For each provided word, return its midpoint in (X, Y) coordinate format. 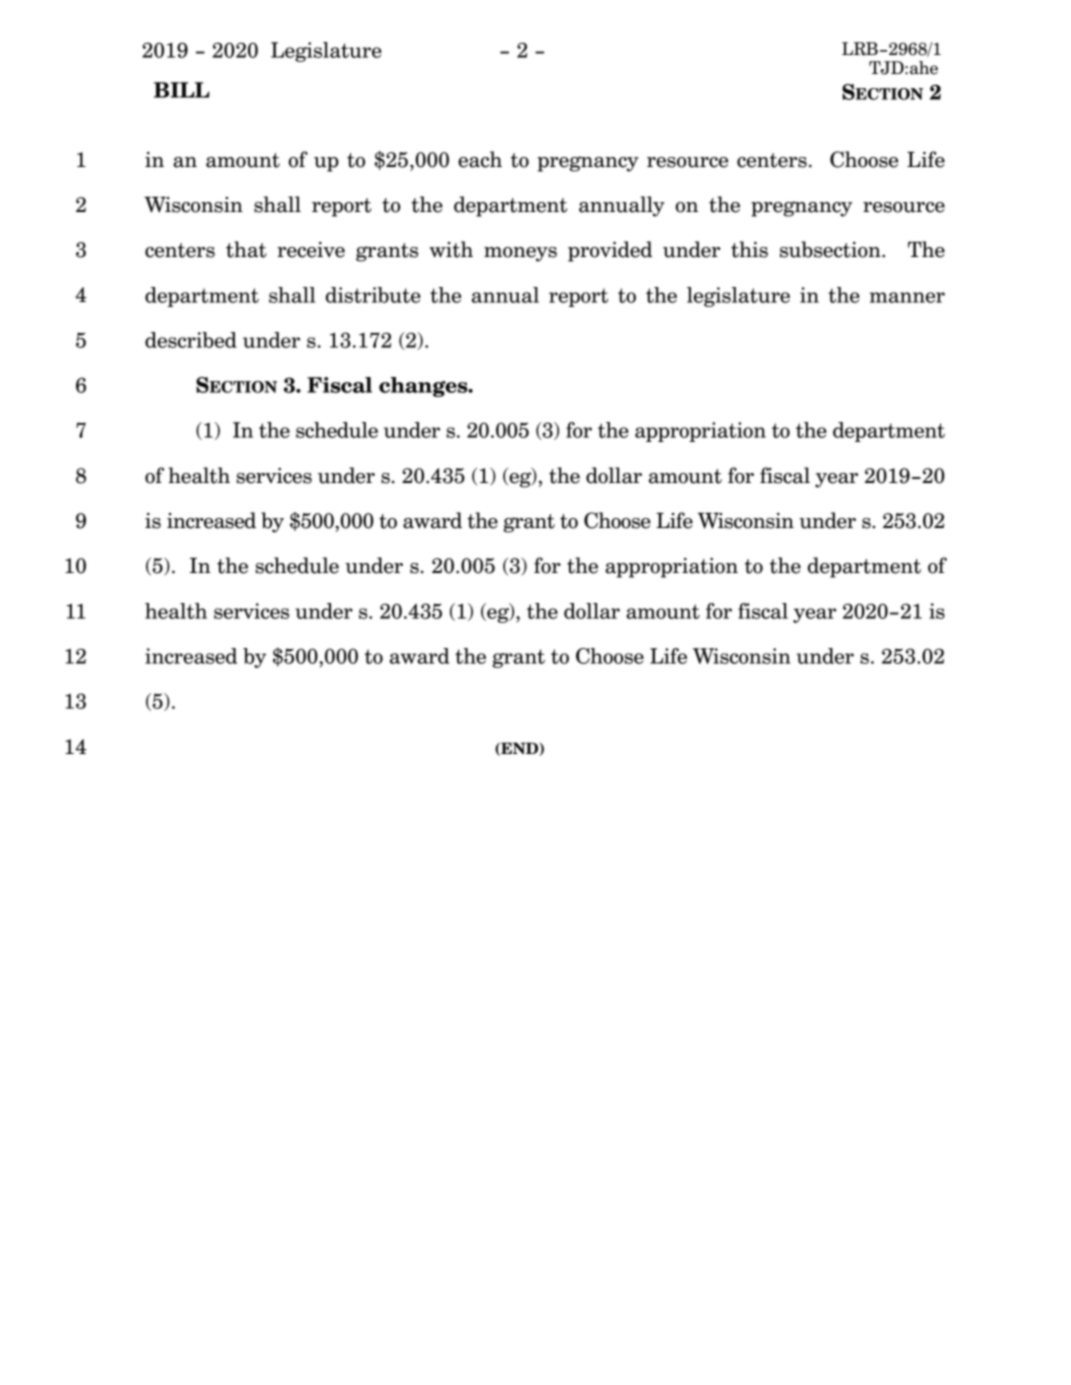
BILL (182, 90)
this (749, 249)
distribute (373, 295)
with (451, 249)
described (191, 340)
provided (610, 251)
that (246, 249)
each (480, 159)
